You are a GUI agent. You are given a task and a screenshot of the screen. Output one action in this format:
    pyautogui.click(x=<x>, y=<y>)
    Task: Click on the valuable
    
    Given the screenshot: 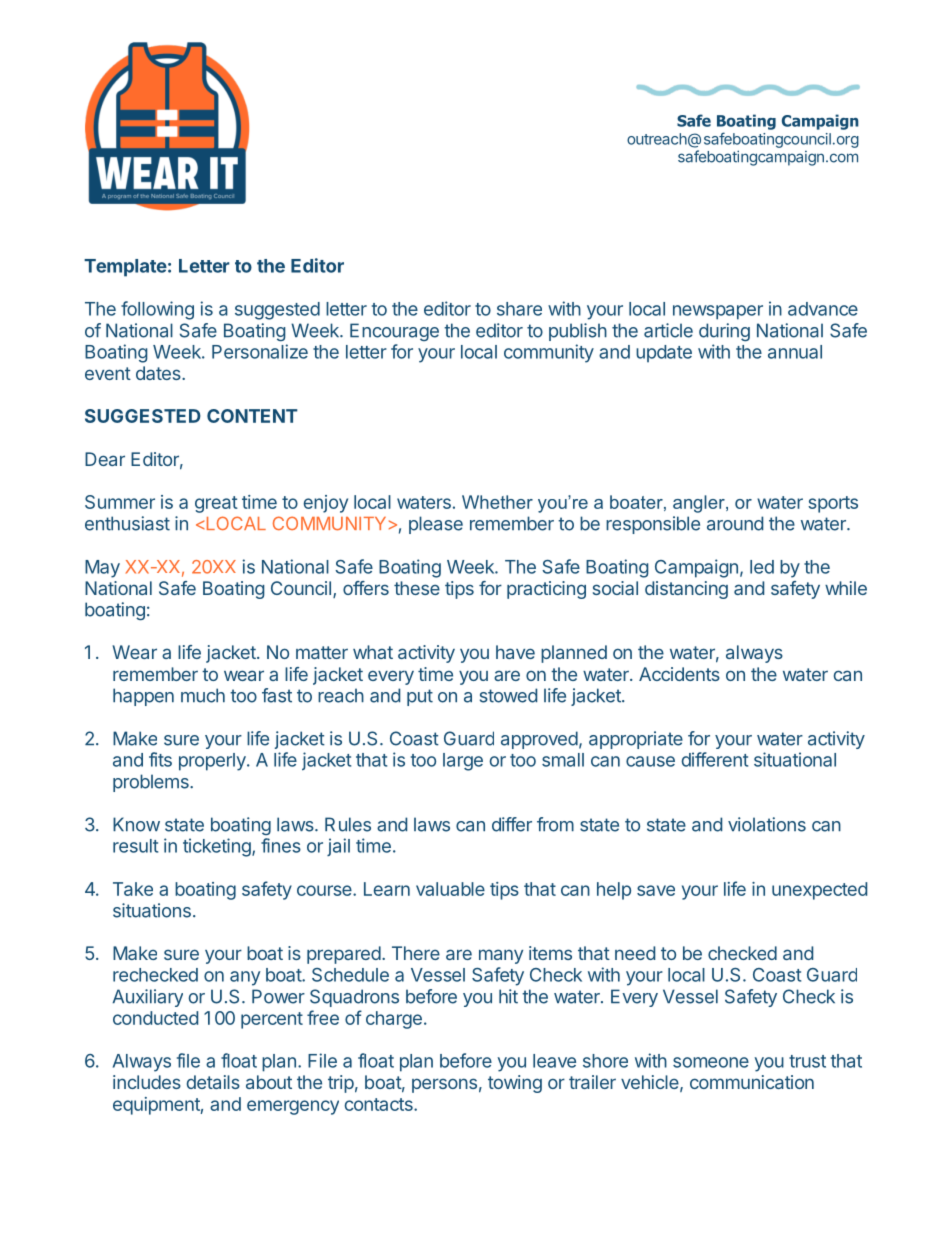 What is the action you would take?
    pyautogui.click(x=450, y=889)
